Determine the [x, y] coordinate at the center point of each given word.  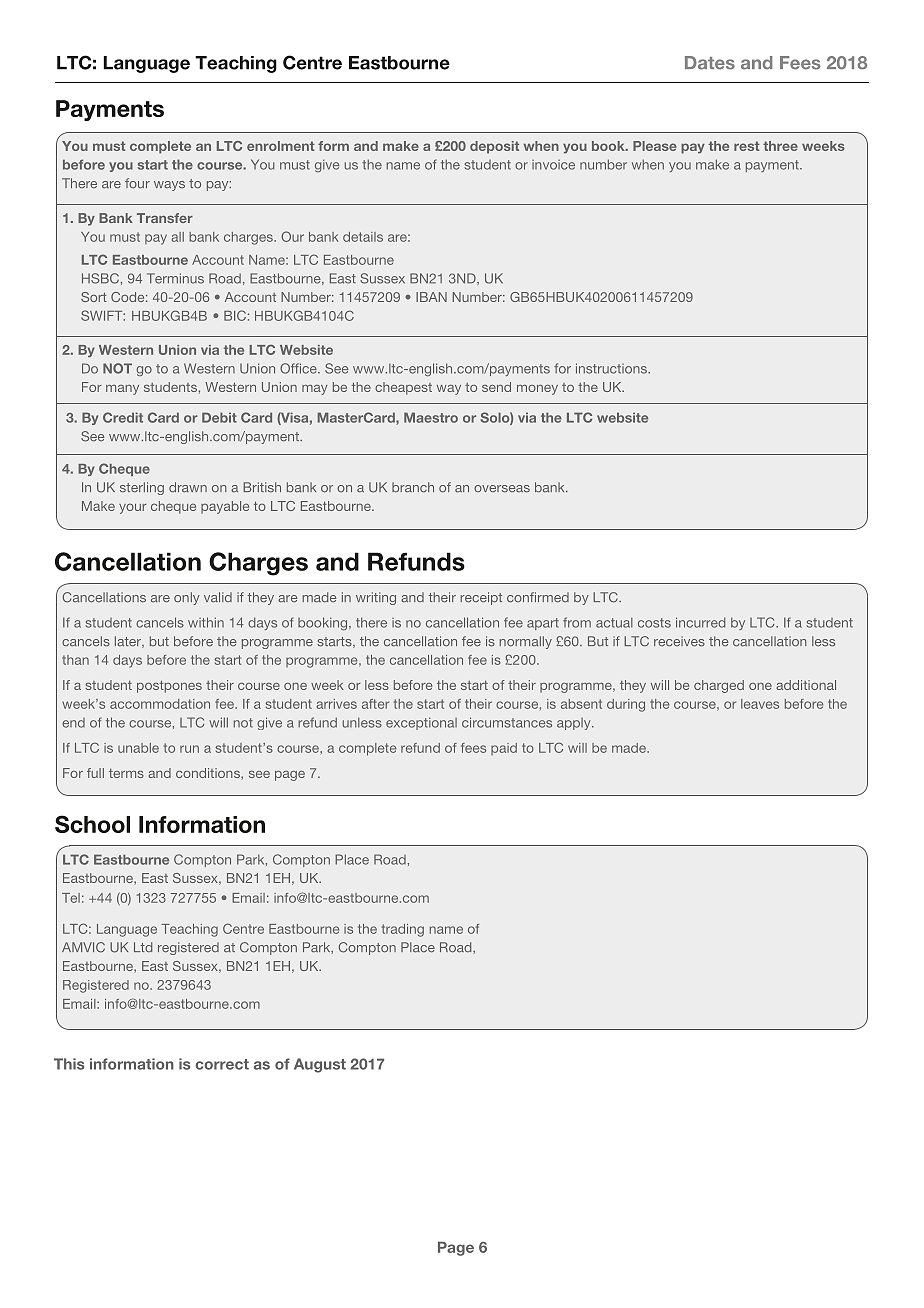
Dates [710, 63]
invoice [553, 165]
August [320, 1065]
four [137, 183]
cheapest [403, 388]
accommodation [160, 704]
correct [222, 1064]
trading [403, 930]
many [122, 390]
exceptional [421, 723]
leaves [760, 704]
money [537, 390]
